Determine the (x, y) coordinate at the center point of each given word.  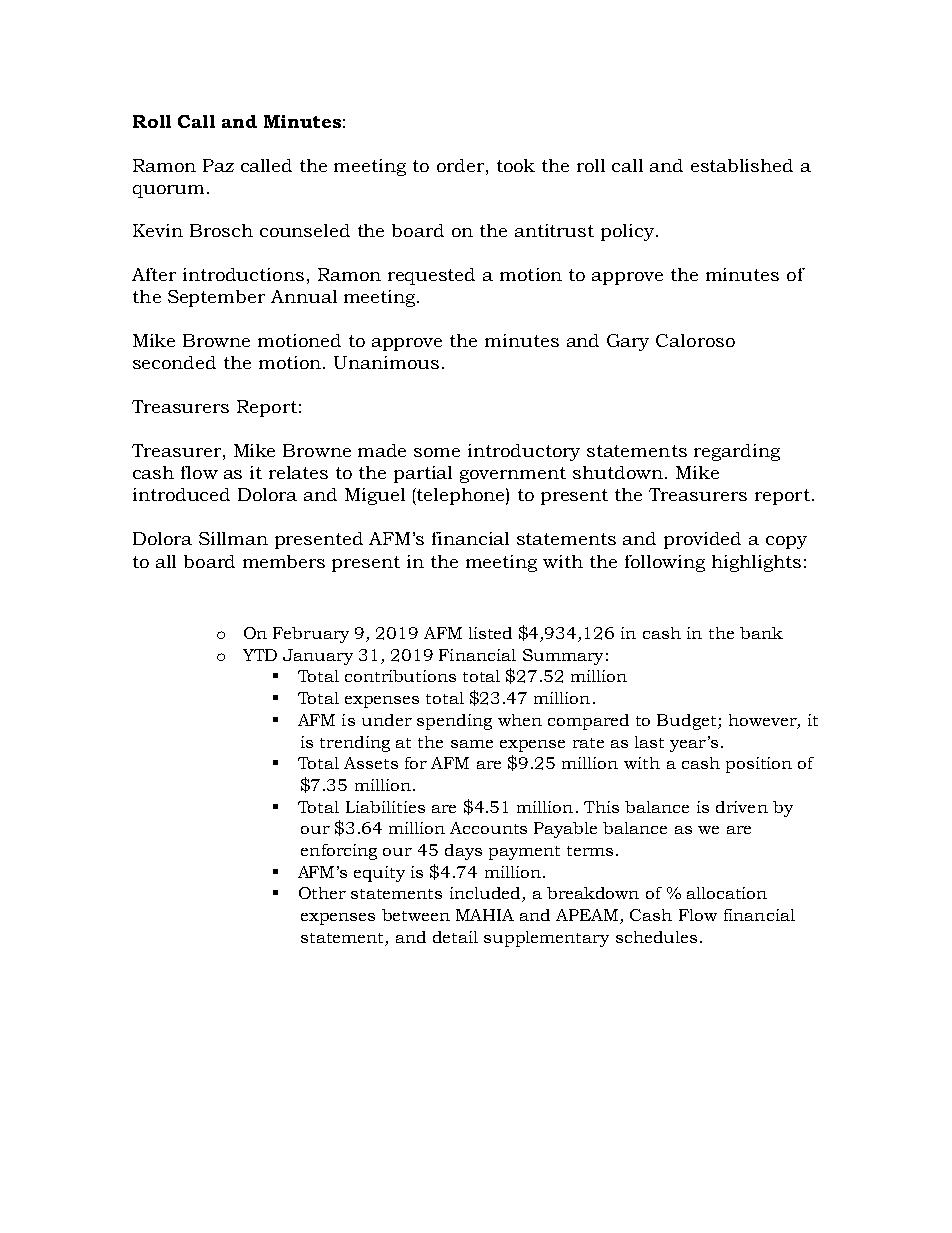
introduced (181, 494)
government (513, 475)
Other (322, 893)
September (216, 298)
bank (761, 633)
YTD (260, 655)
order (462, 165)
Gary (628, 342)
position (759, 765)
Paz (218, 165)
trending (355, 744)
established (742, 165)
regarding (737, 452)
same (472, 744)
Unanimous (386, 362)
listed (490, 633)
